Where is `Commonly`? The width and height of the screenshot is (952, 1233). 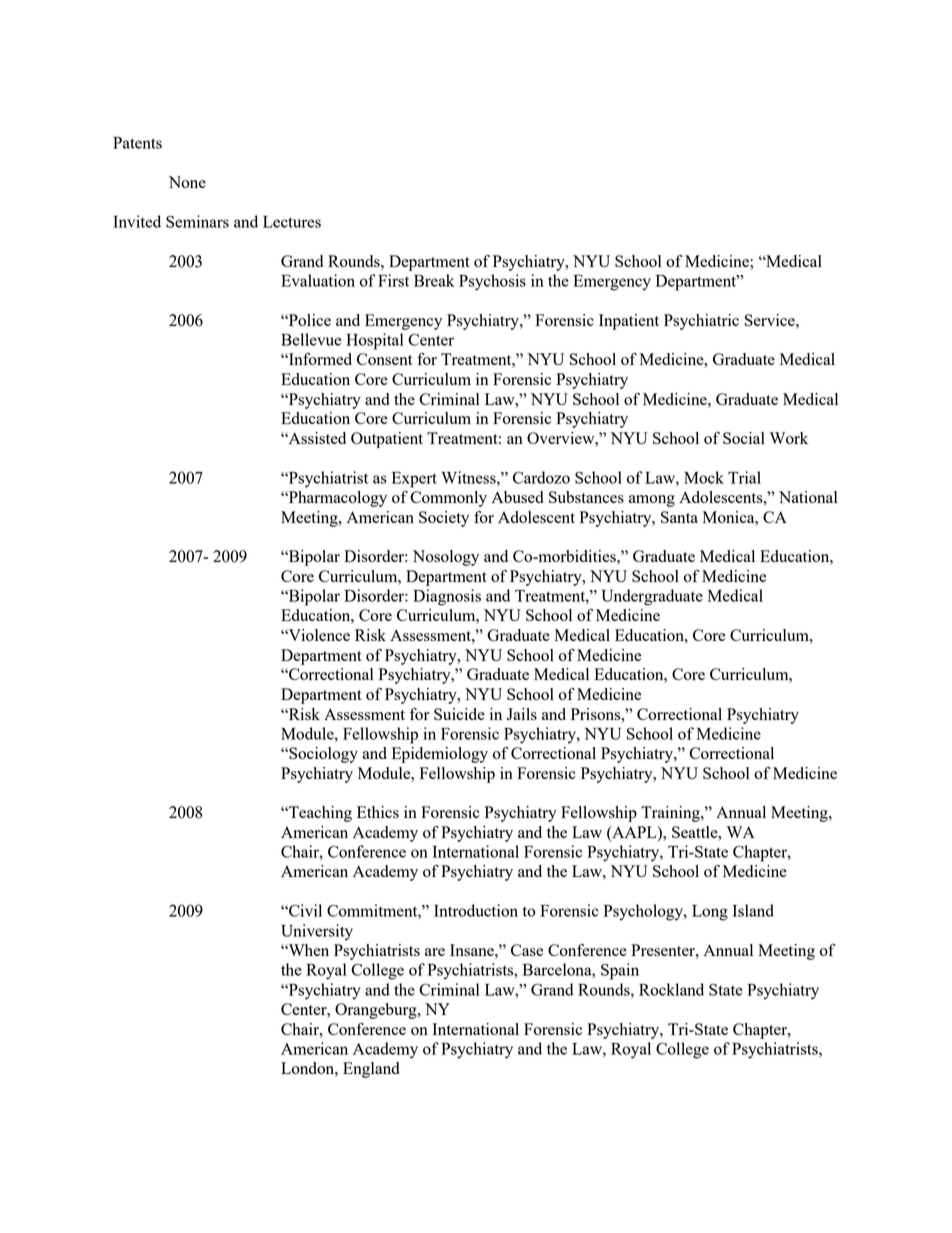 Commonly is located at coordinates (448, 499).
